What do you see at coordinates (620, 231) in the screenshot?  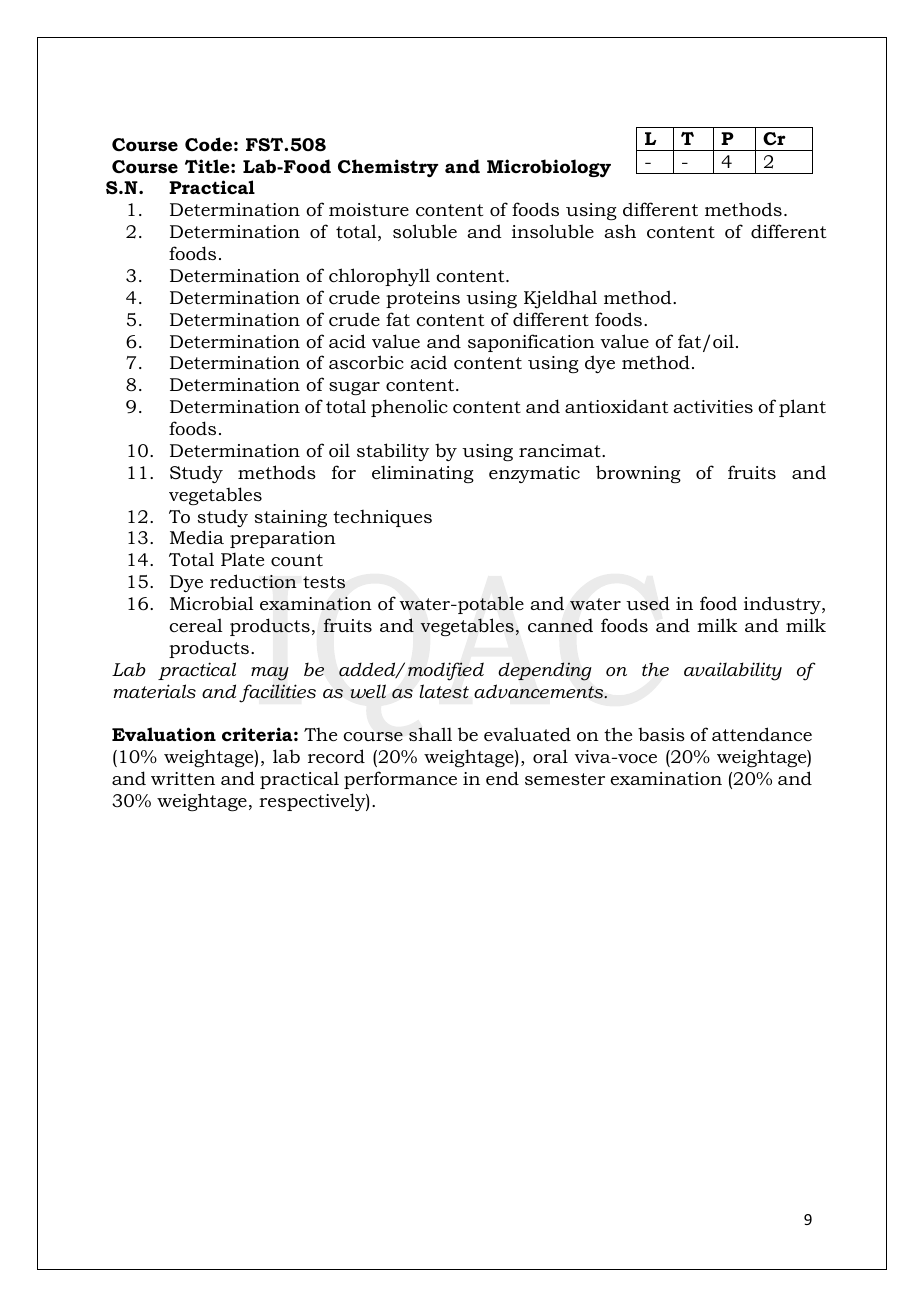 I see `ash` at bounding box center [620, 231].
